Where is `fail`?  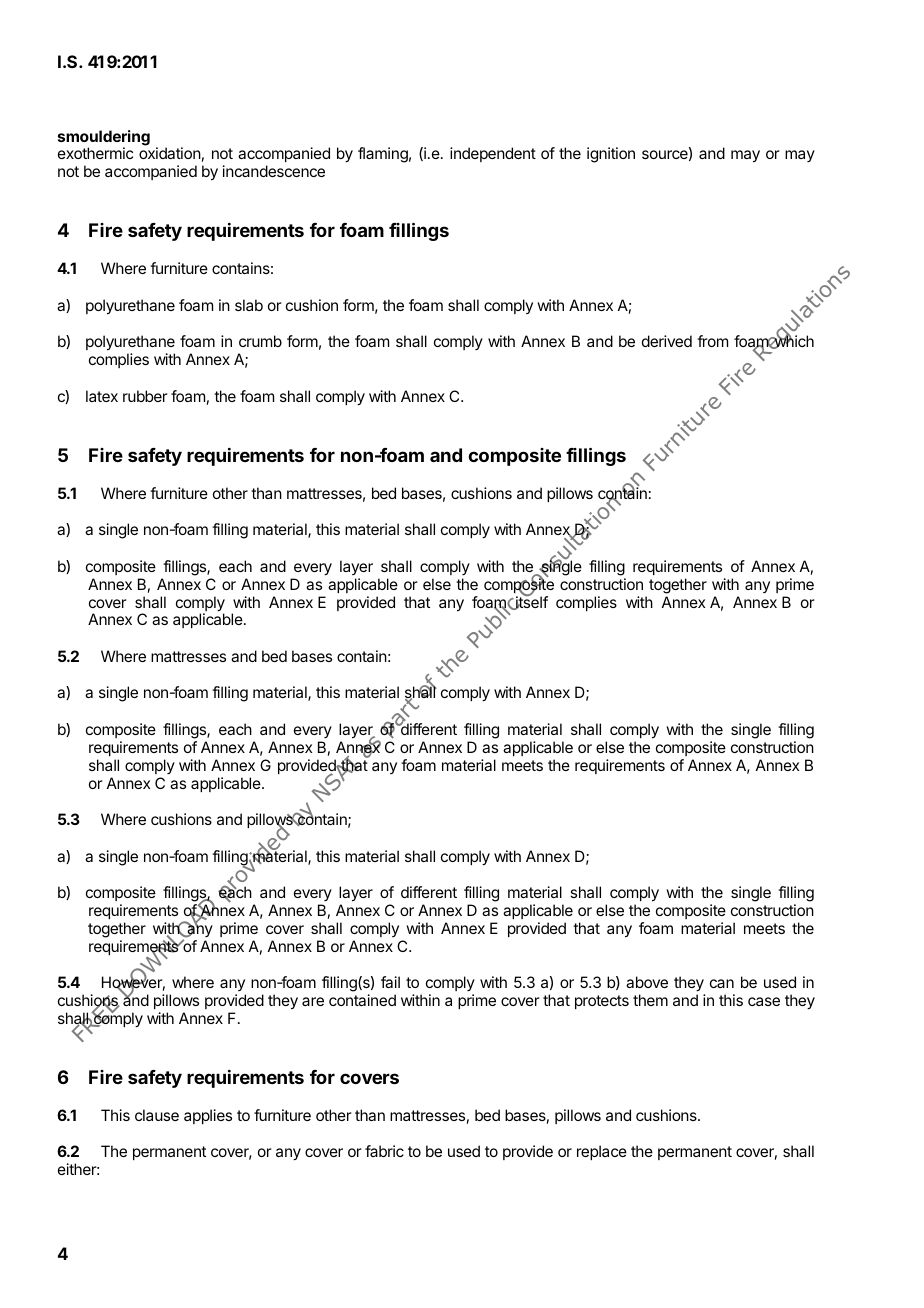
fail is located at coordinates (390, 982).
